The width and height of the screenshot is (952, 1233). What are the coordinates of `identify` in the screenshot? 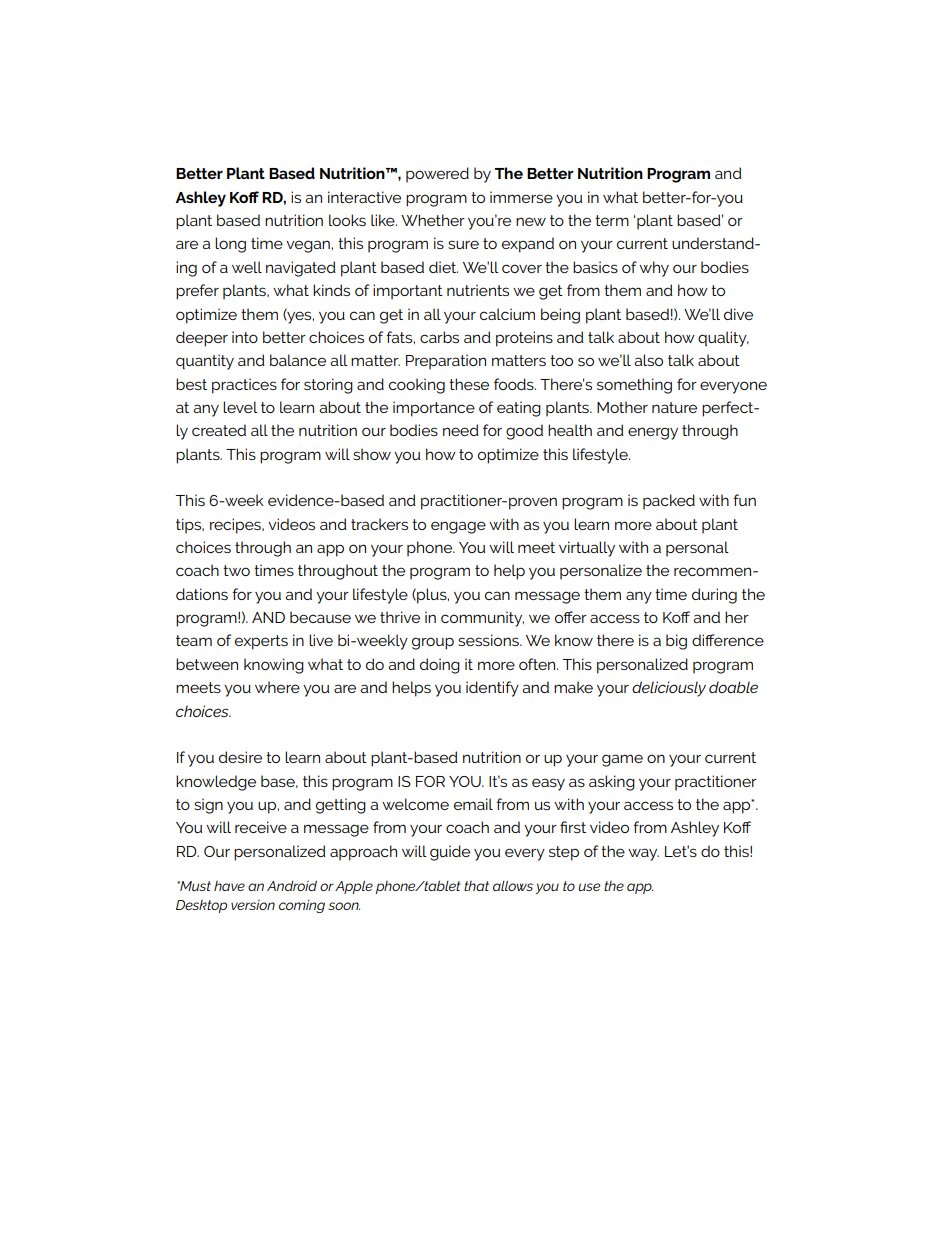 It's located at (492, 689).
